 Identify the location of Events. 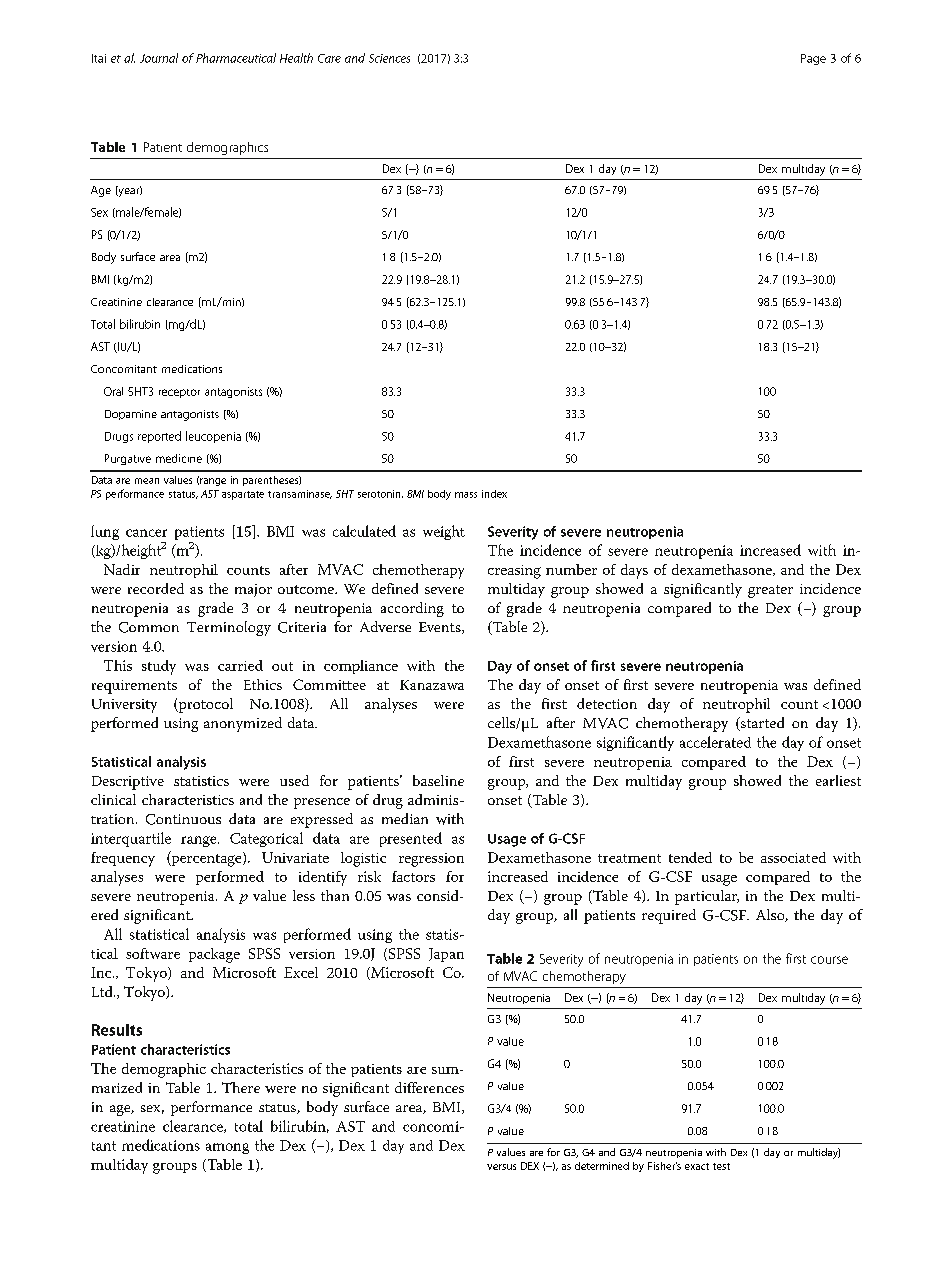
(441, 628).
